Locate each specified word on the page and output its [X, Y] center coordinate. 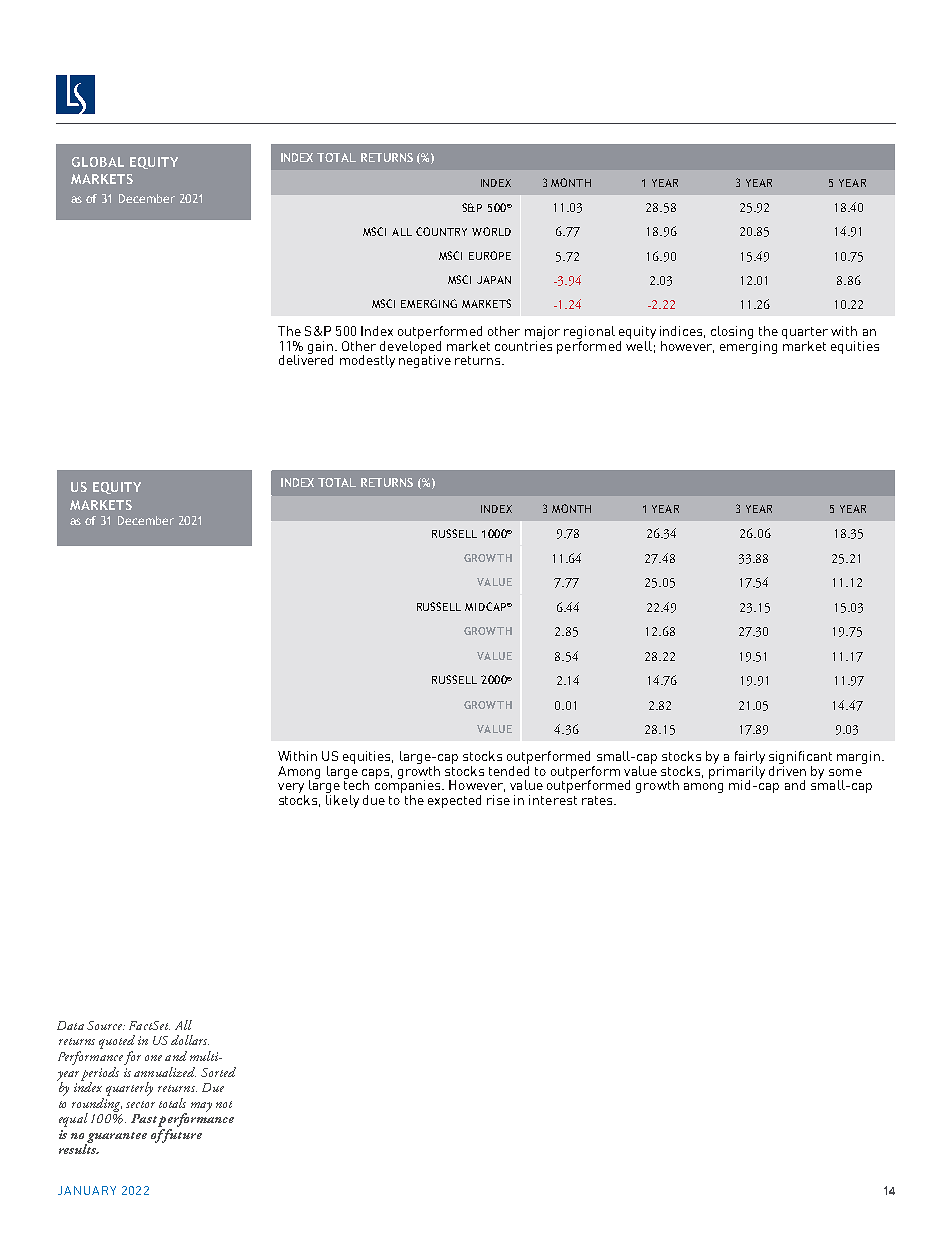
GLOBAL [98, 162]
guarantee [116, 1138]
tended [509, 769]
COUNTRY [441, 231]
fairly [750, 757]
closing [732, 332]
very [291, 789]
